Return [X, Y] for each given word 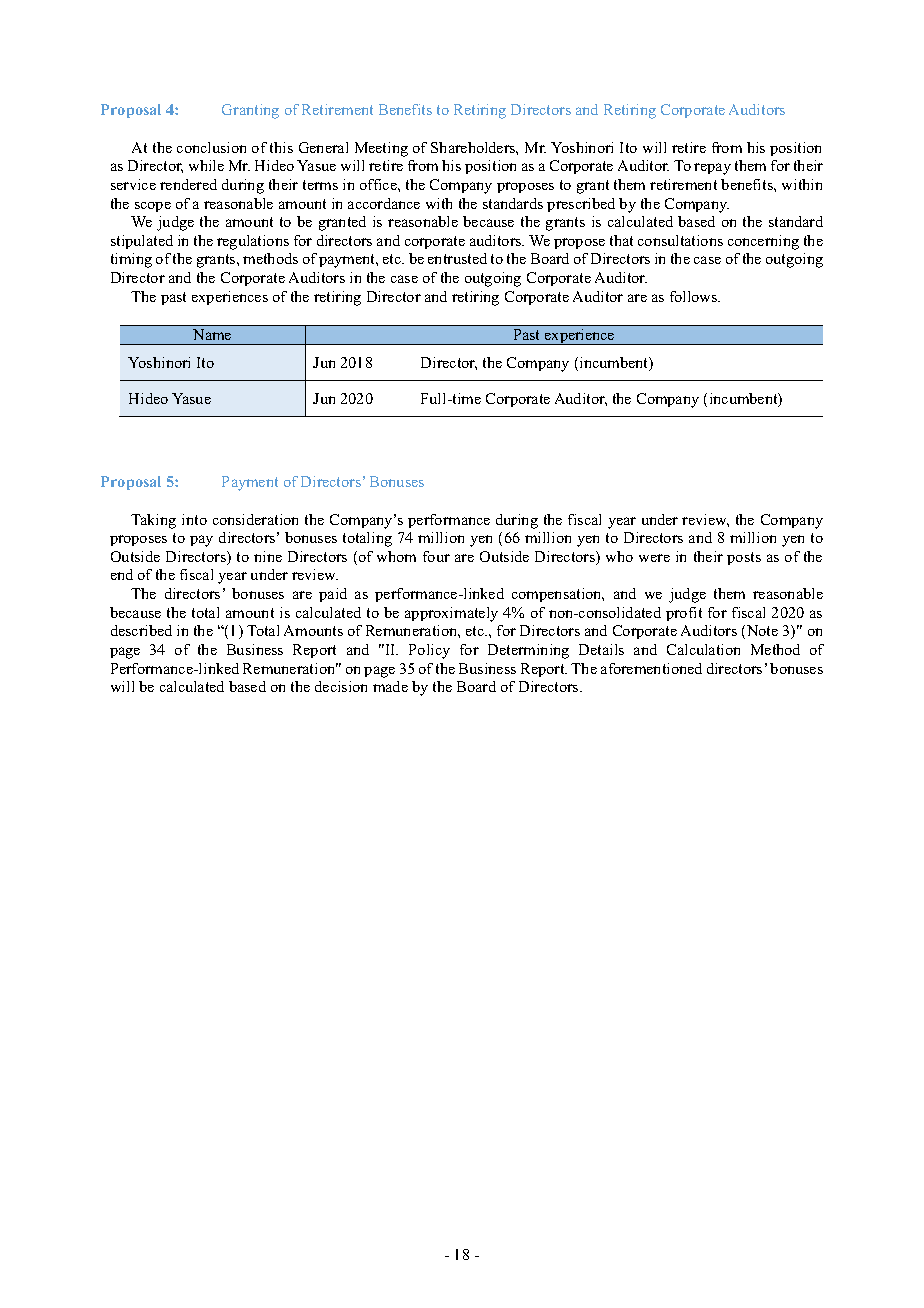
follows [695, 296]
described [141, 630]
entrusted [457, 258]
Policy [429, 651]
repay [712, 169]
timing [131, 260]
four [436, 556]
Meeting [381, 149]
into [194, 519]
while [206, 165]
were [654, 558]
